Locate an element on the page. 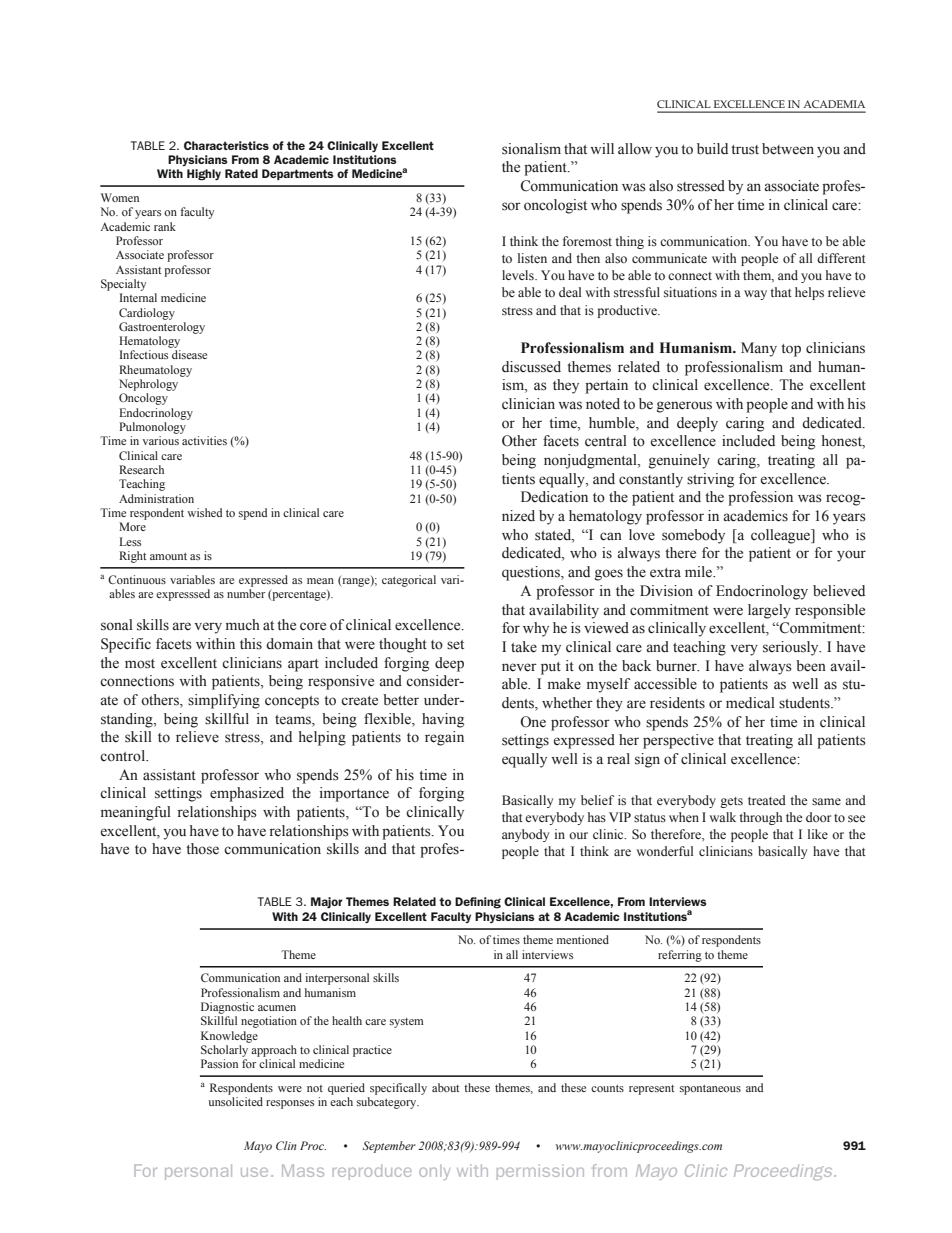  seriously is located at coordinates (792, 648).
